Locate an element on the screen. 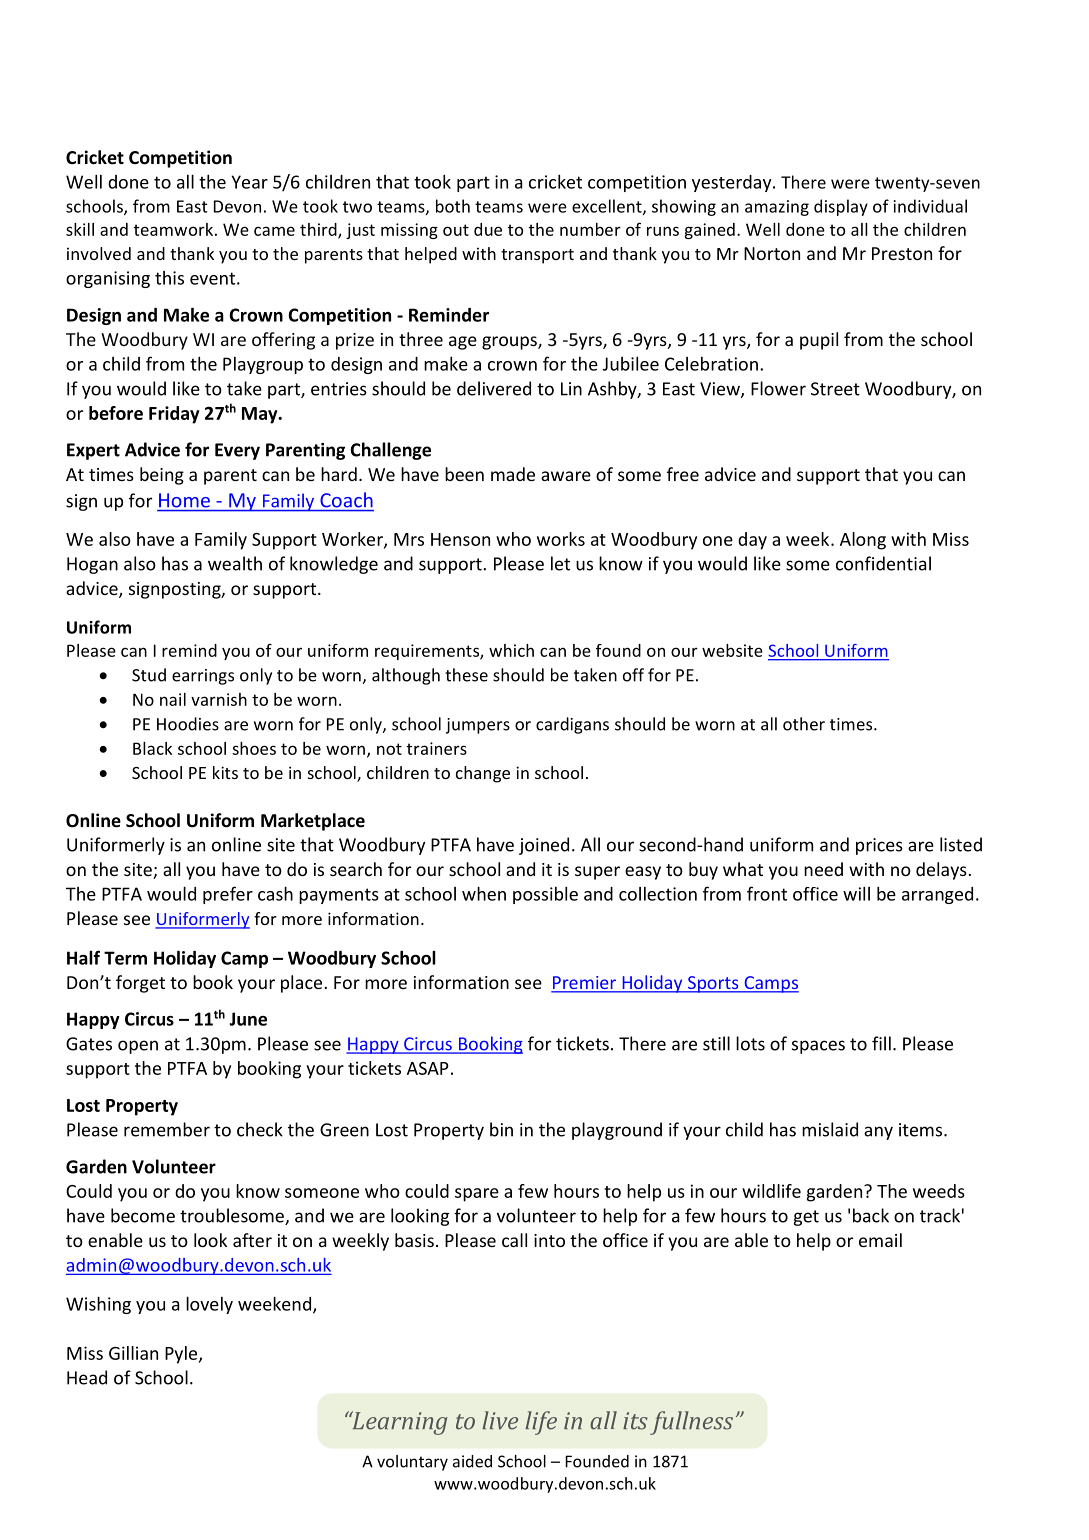 This screenshot has height=1540, width=1089. Pyle is located at coordinates (182, 1355).
